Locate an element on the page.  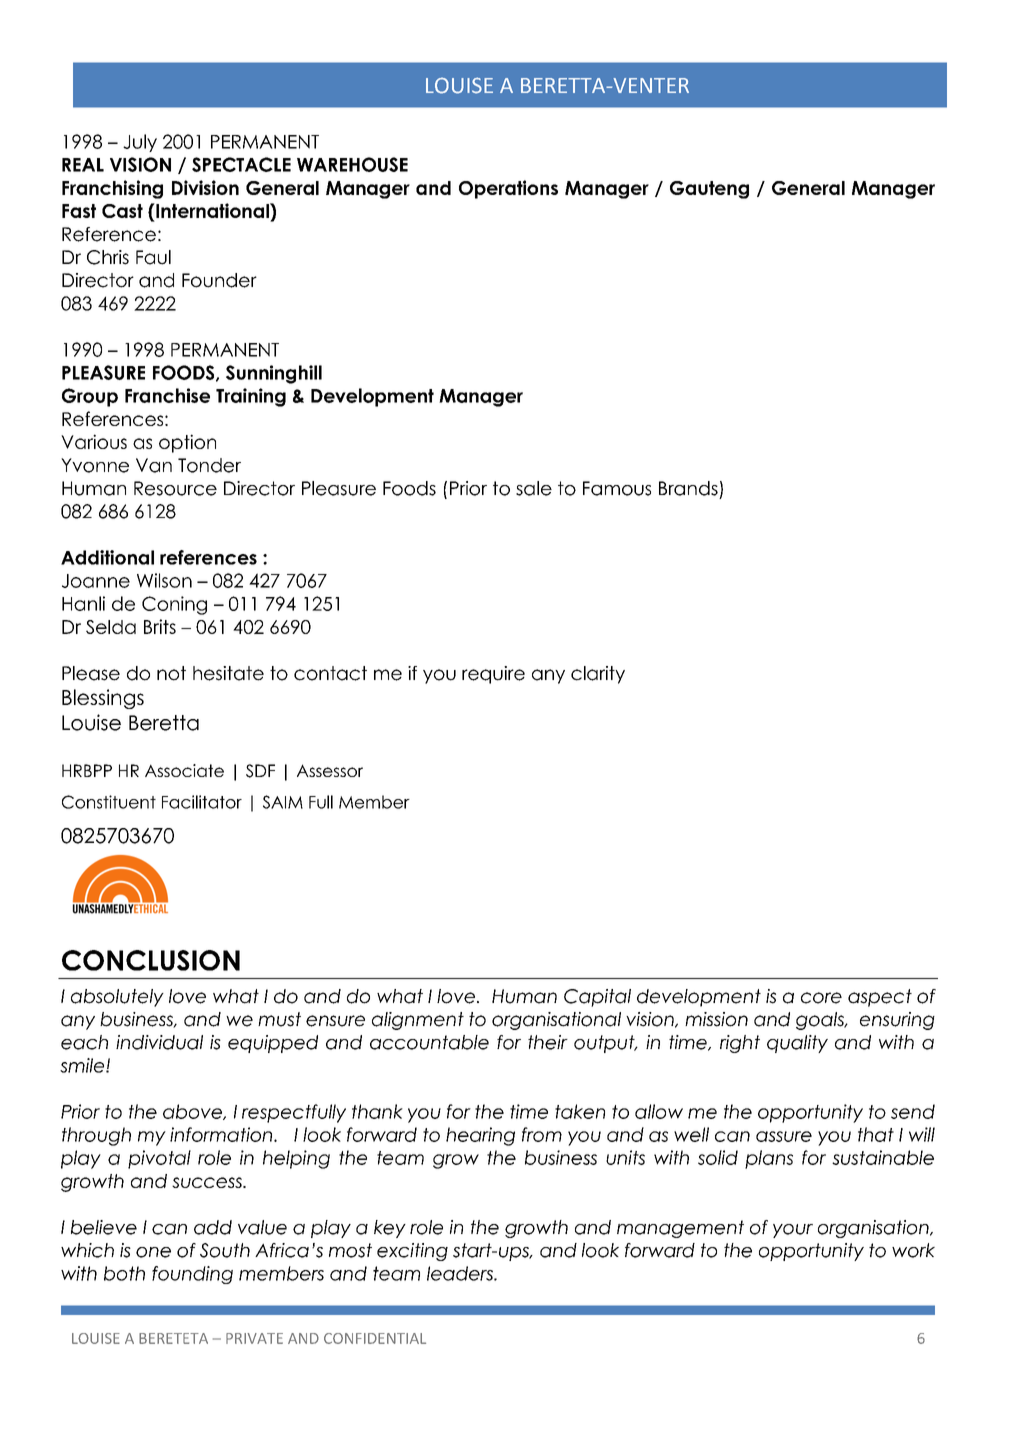
Facilitator is located at coordinates (202, 802).
